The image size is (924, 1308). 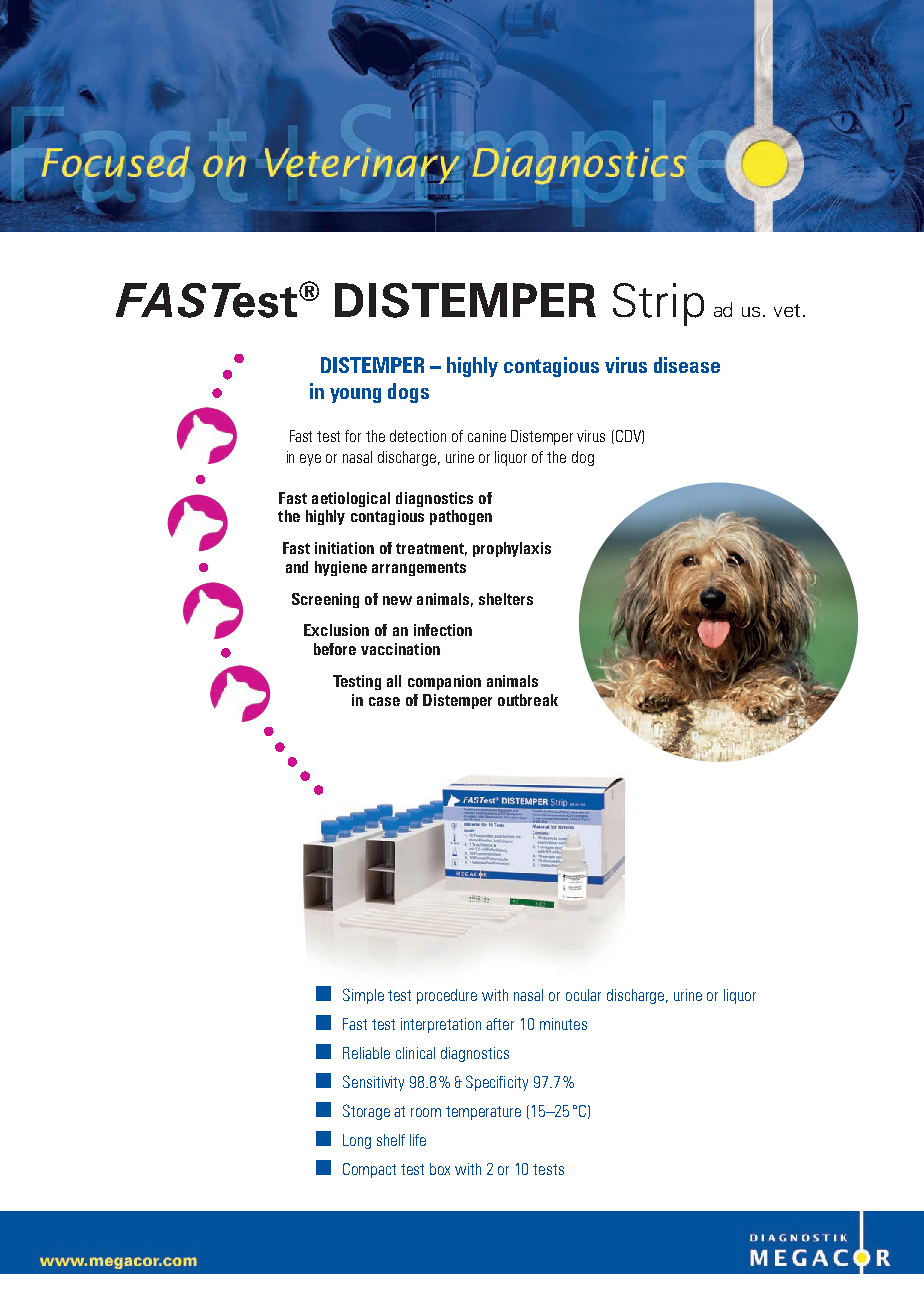 I want to click on minutes, so click(x=563, y=1024).
